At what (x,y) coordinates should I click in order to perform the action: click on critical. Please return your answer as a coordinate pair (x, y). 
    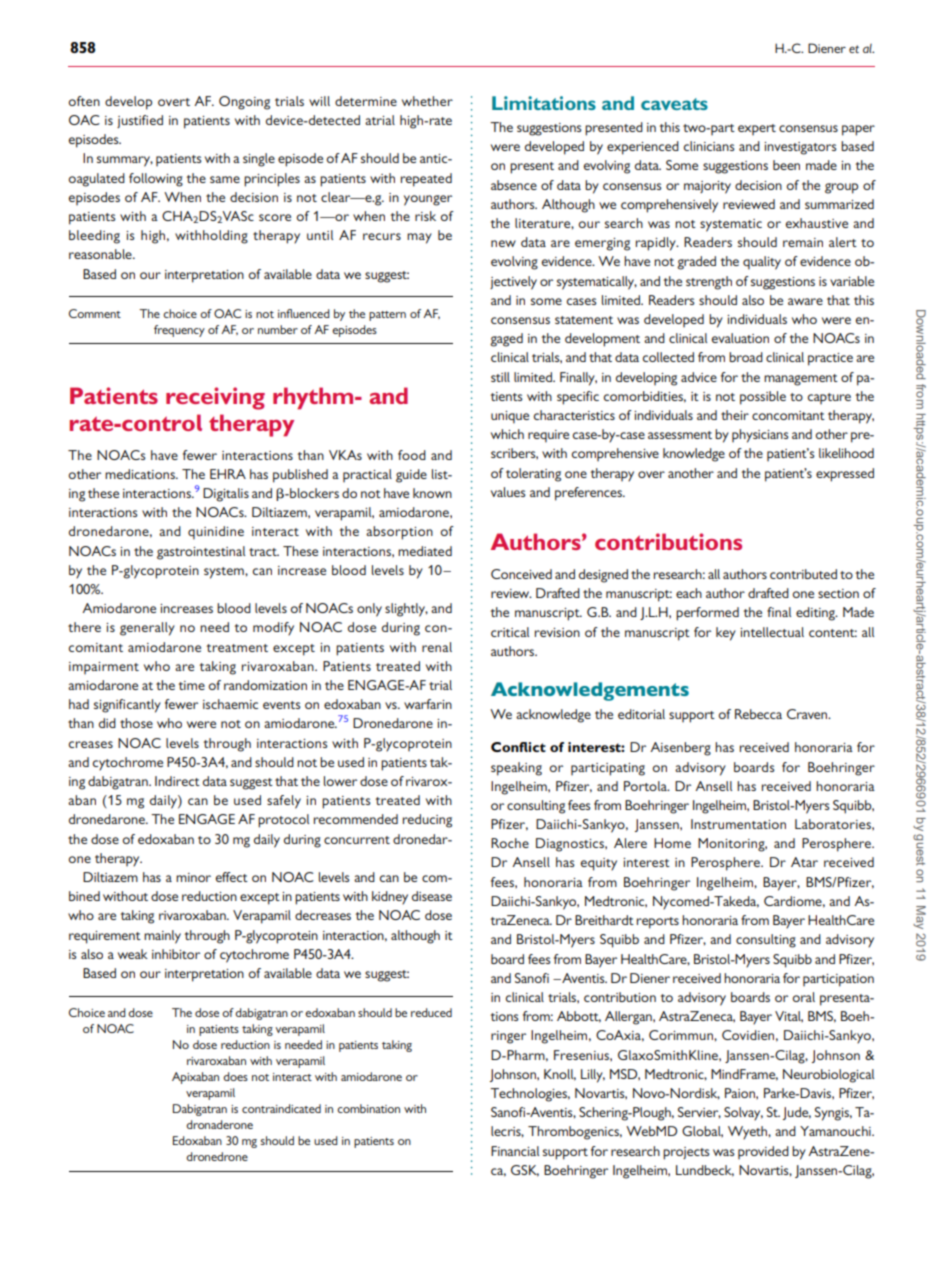
    Looking at the image, I should click on (510, 632).
